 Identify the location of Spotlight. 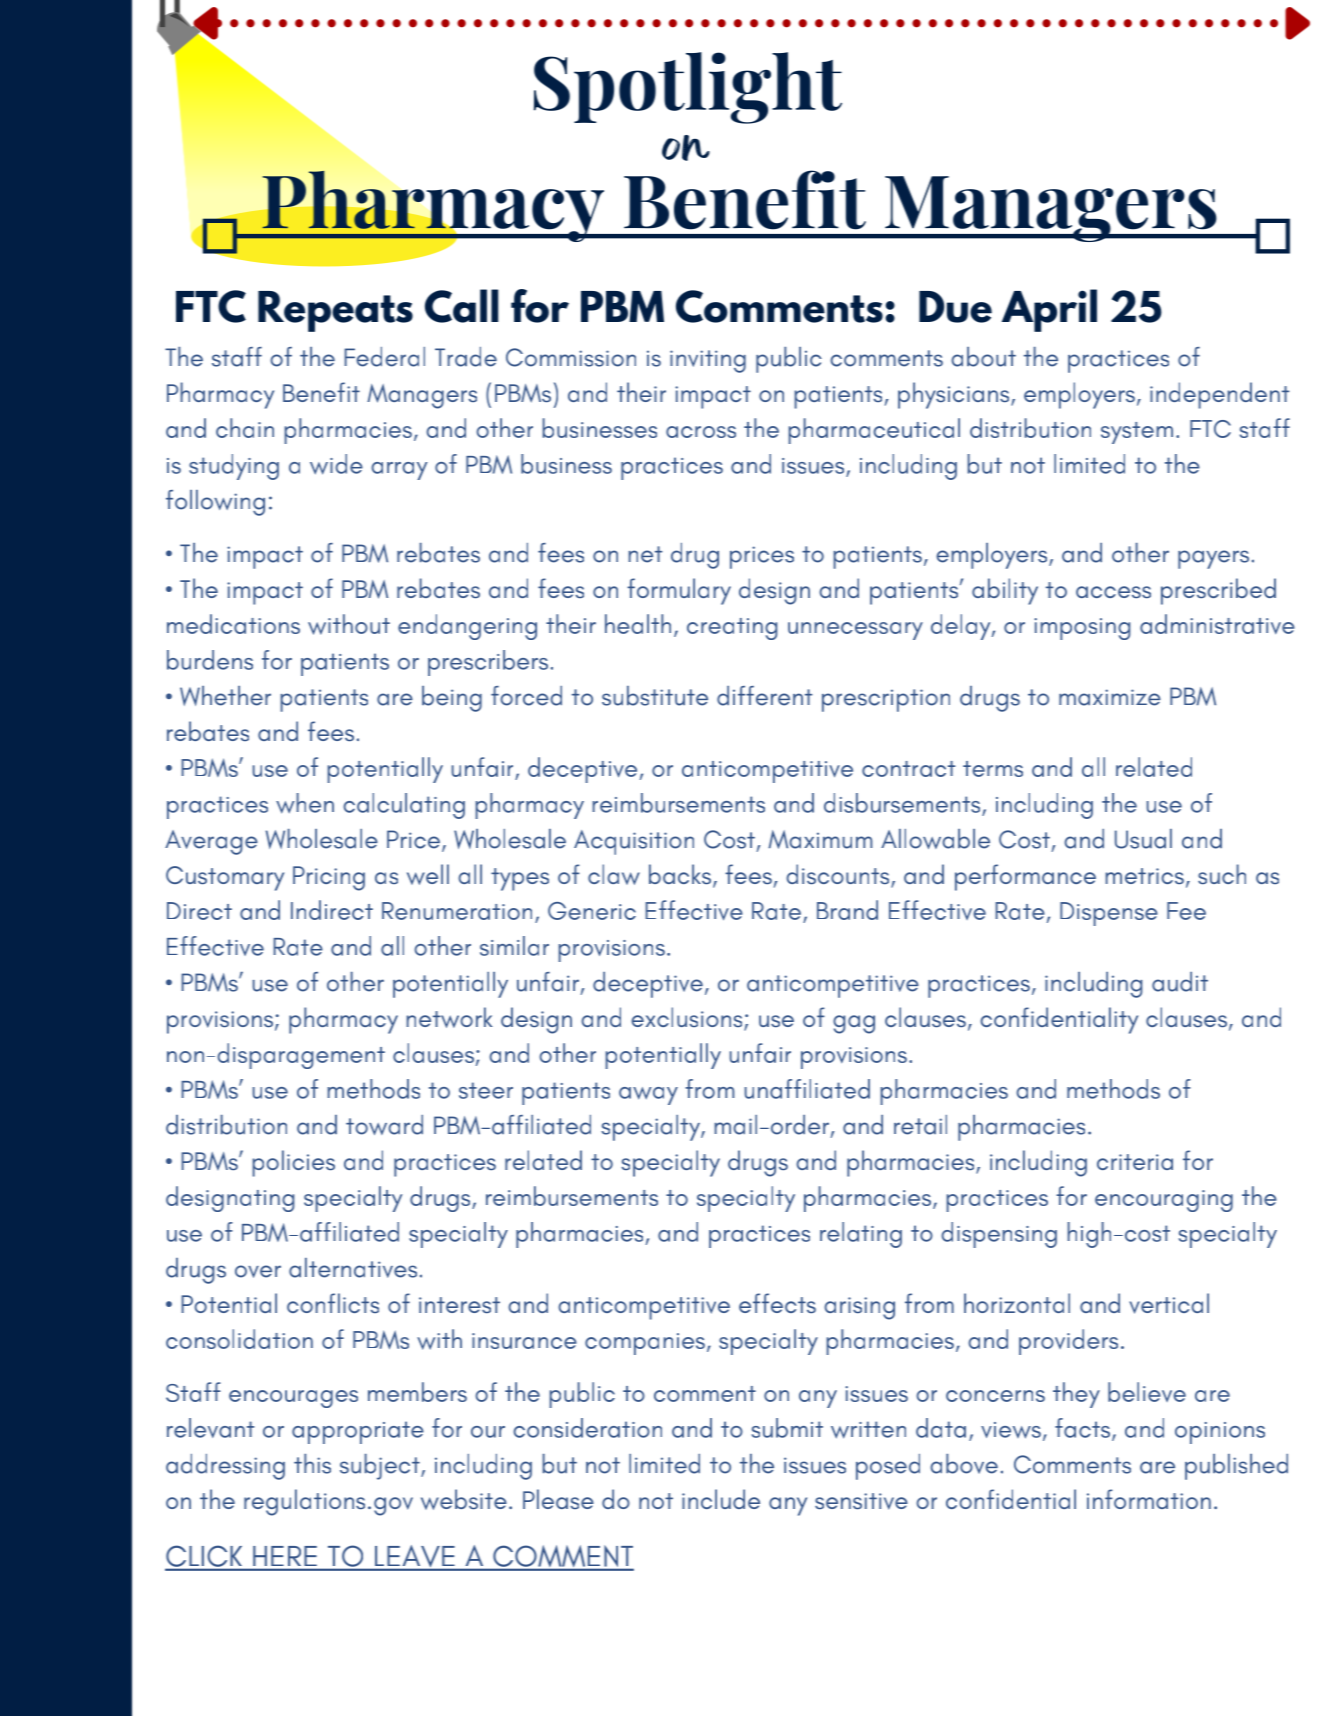
(688, 88).
